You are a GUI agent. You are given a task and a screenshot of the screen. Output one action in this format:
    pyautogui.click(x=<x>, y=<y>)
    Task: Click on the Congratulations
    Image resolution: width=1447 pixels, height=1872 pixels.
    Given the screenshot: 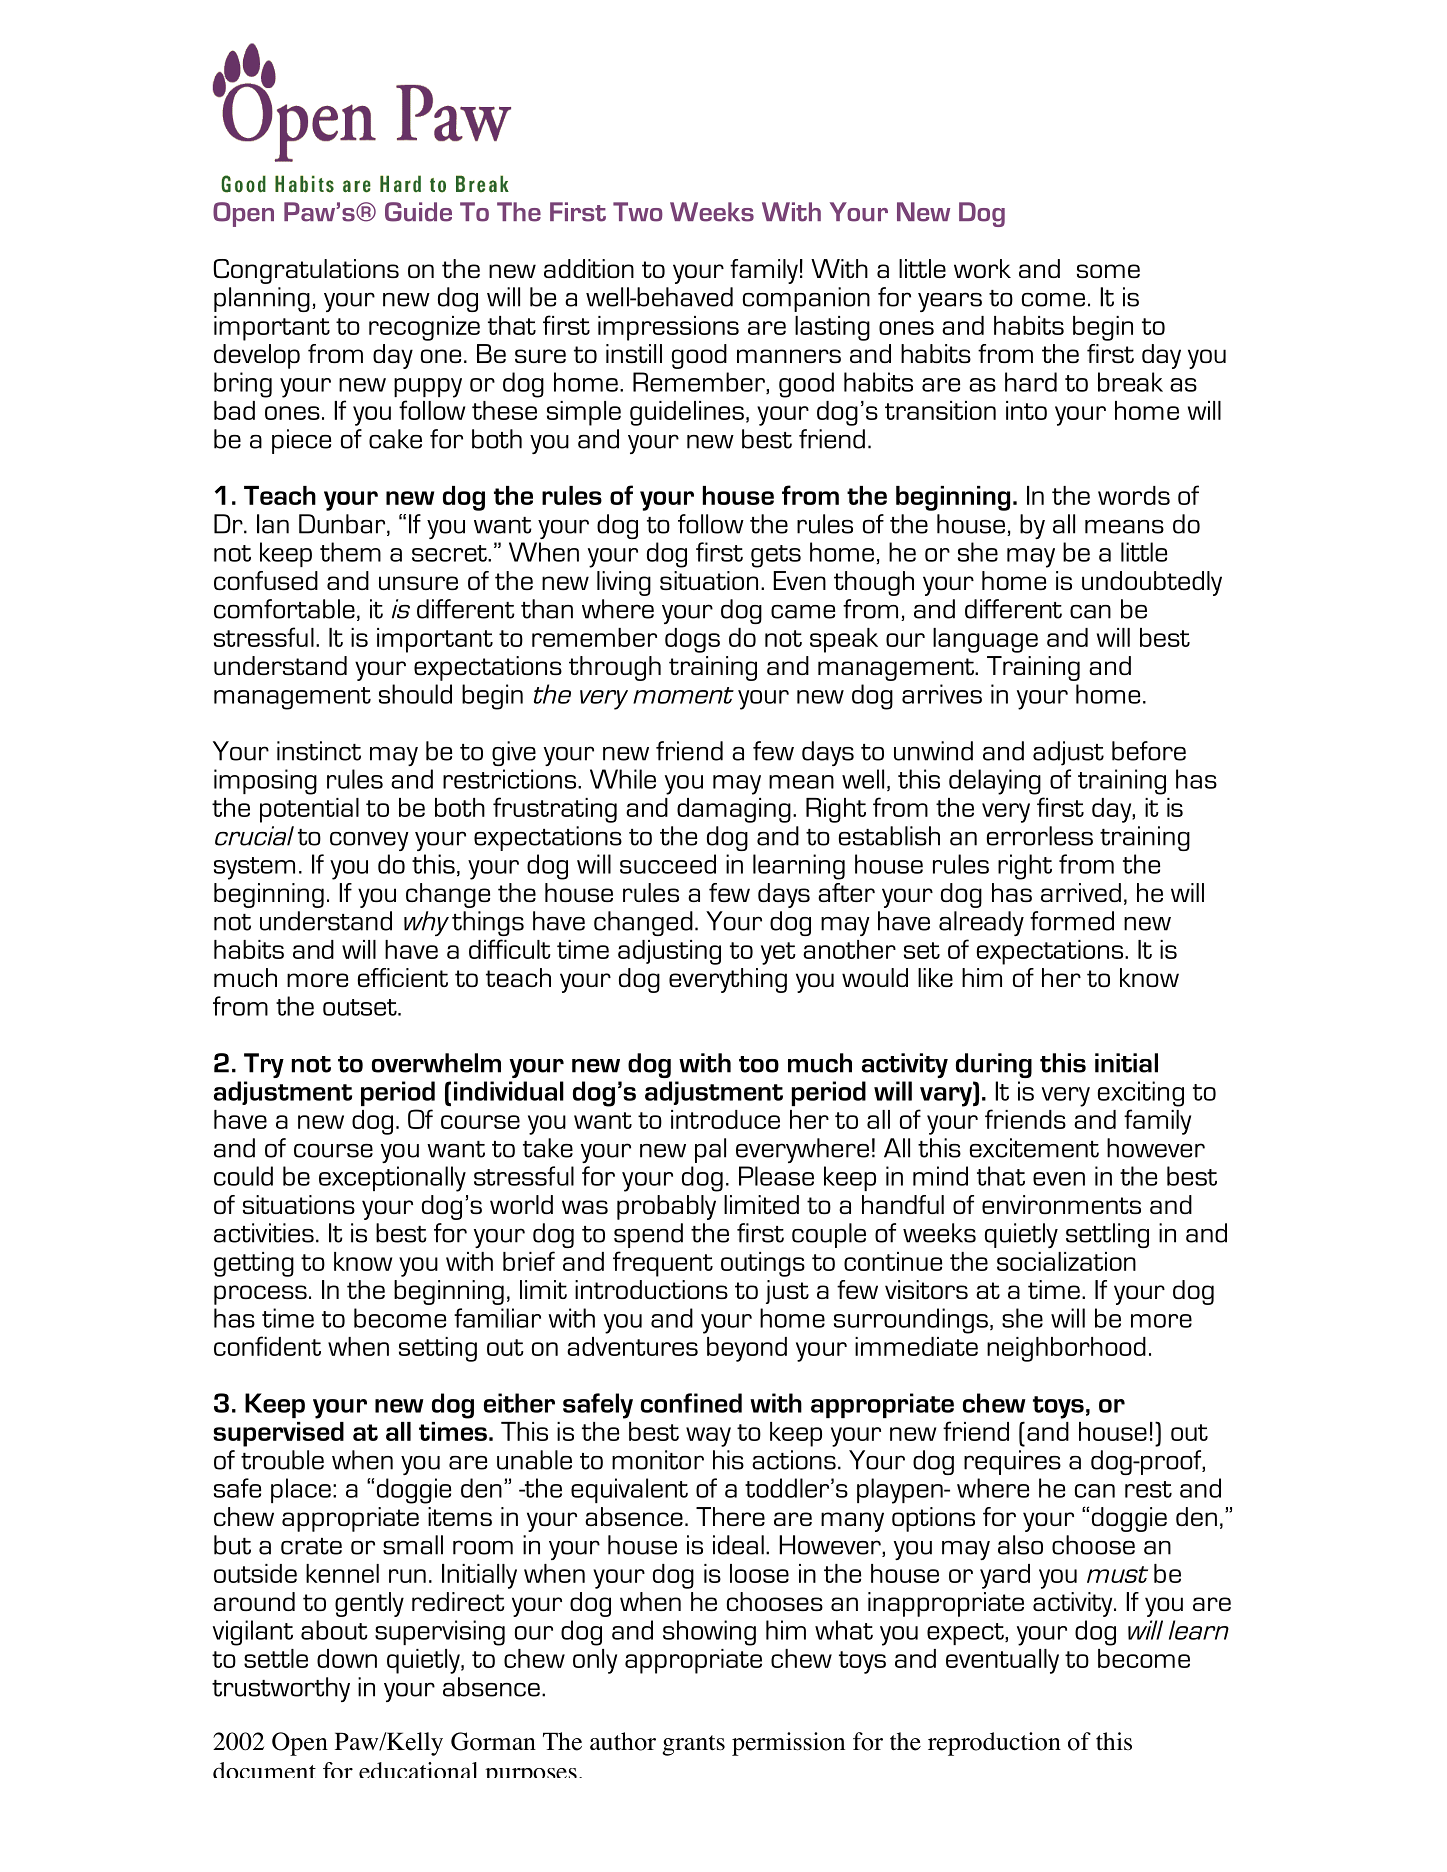 What is the action you would take?
    pyautogui.click(x=306, y=271)
